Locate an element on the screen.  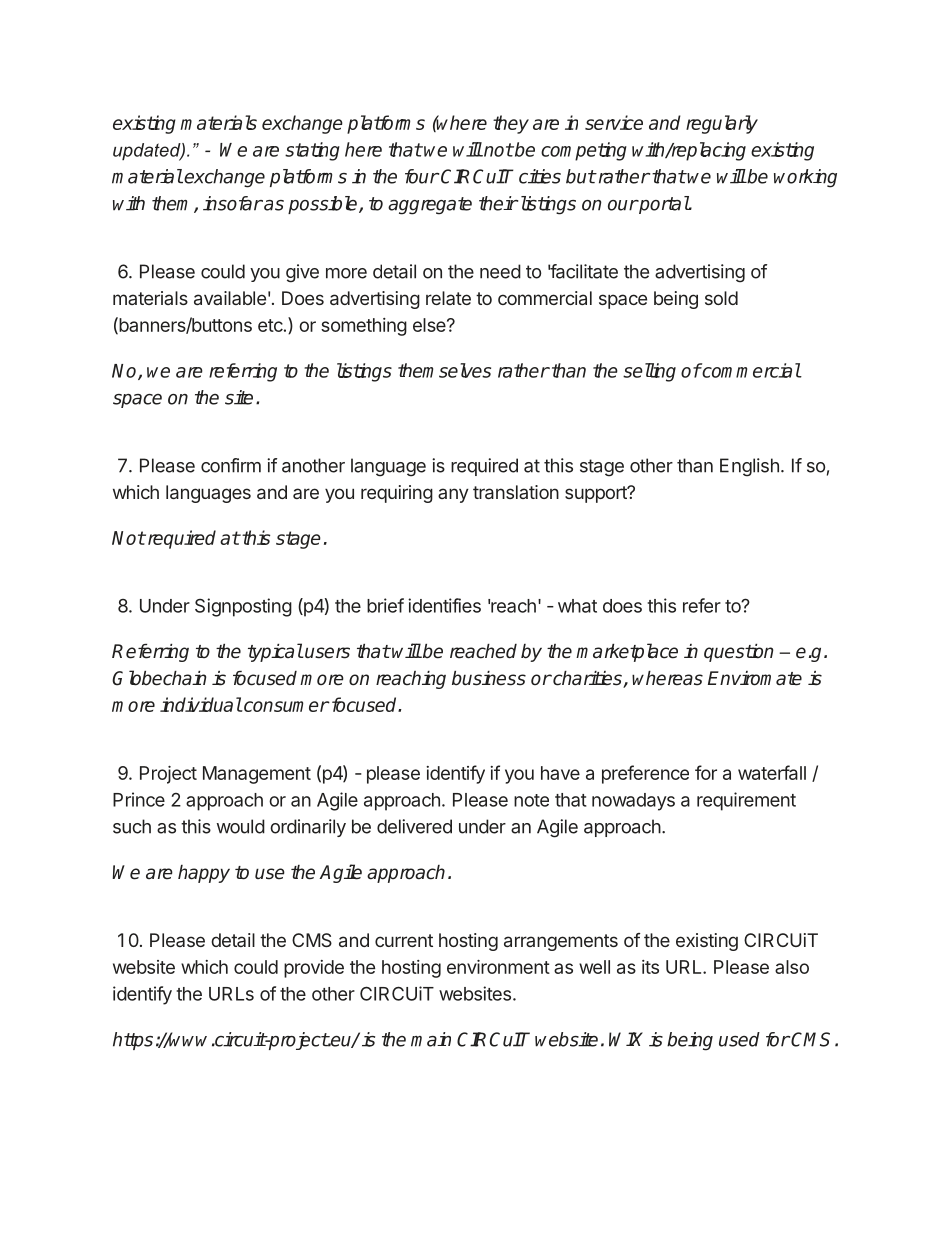
waterfall is located at coordinates (772, 772).
